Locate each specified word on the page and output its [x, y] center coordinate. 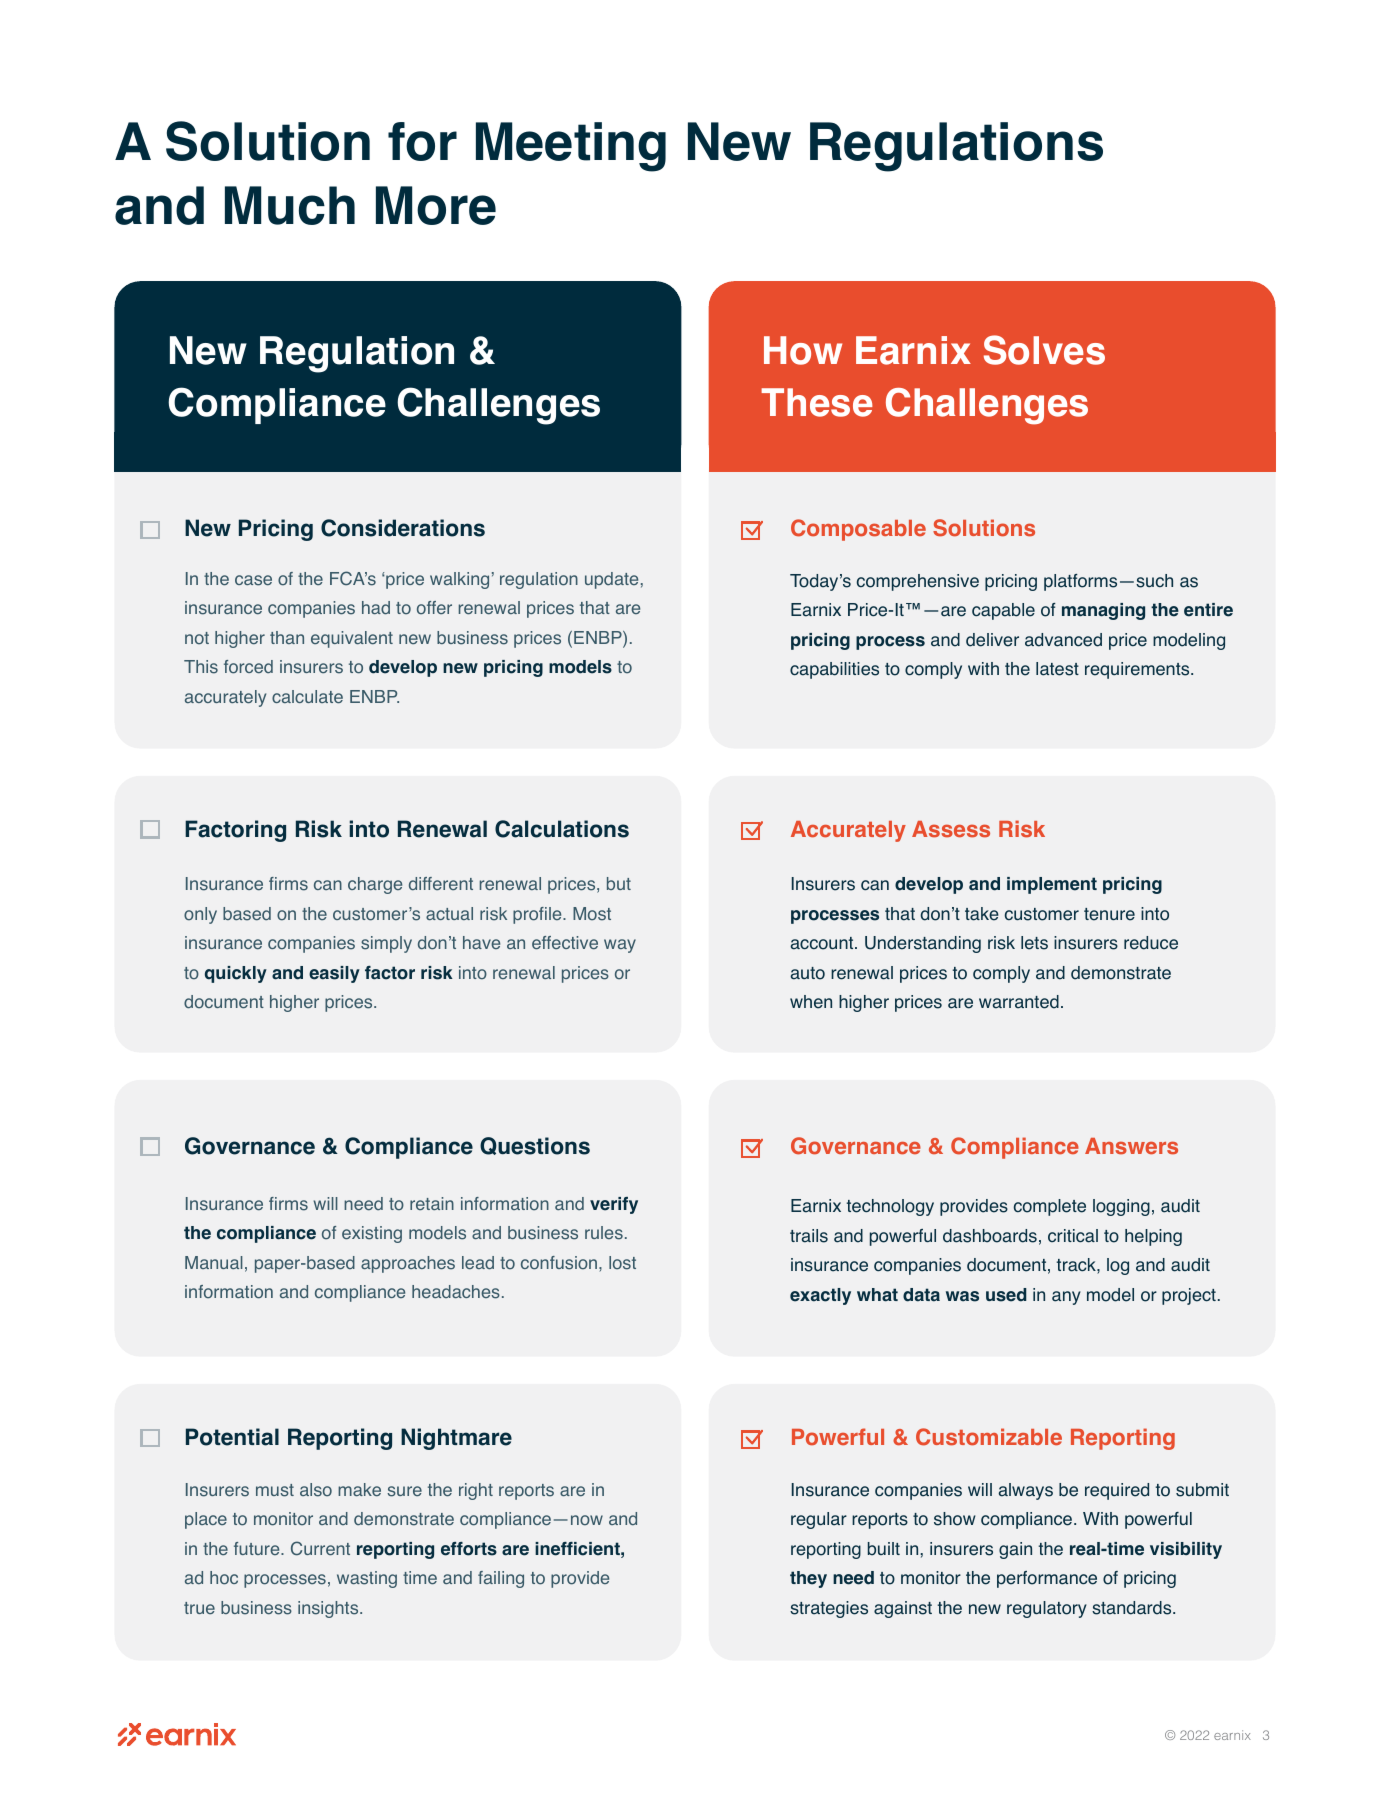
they [808, 1579]
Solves [1044, 350]
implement [1052, 885]
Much [290, 205]
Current [320, 1548]
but [619, 883]
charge [375, 885]
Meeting [571, 147]
